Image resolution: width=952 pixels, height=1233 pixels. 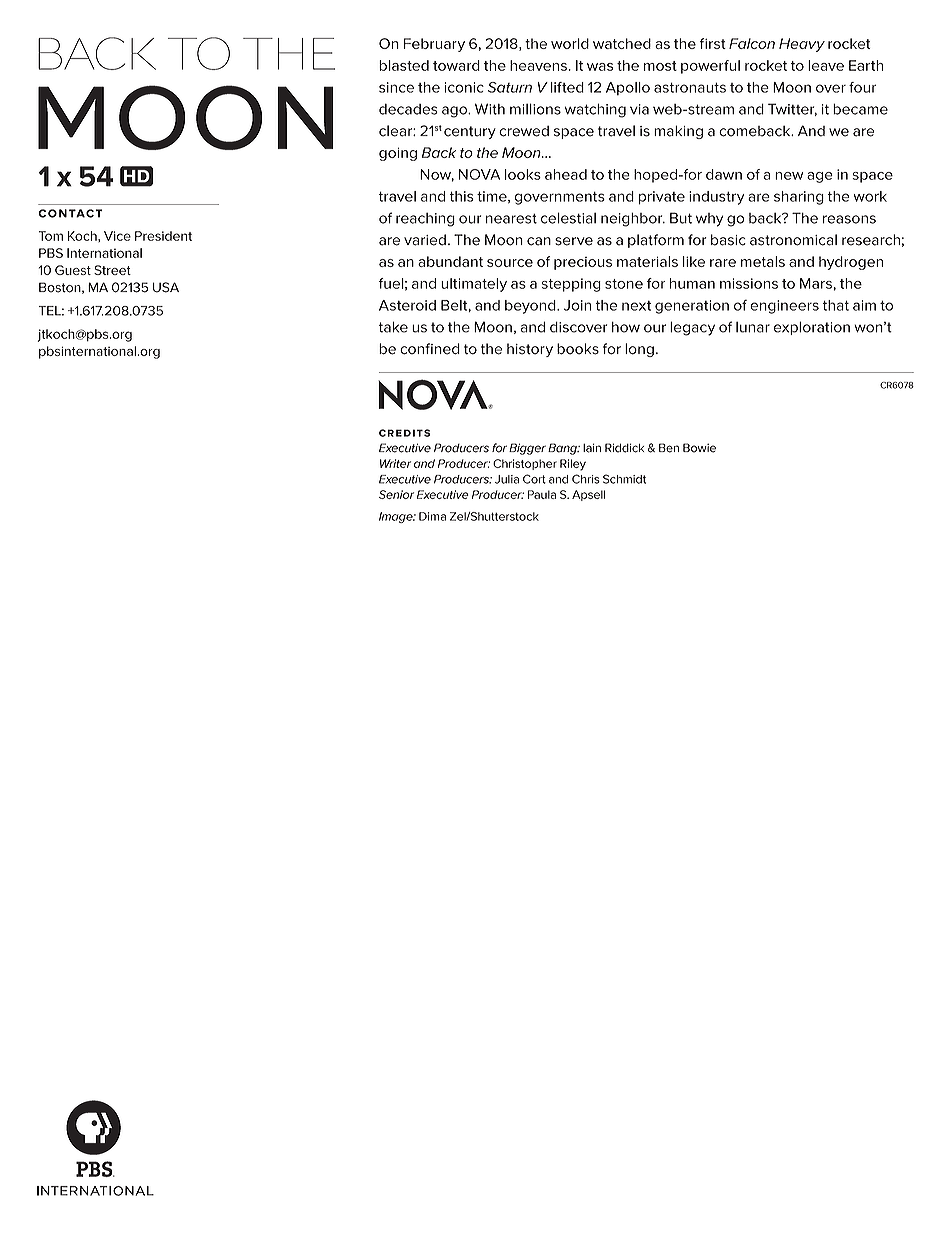 I want to click on confined, so click(x=430, y=349).
